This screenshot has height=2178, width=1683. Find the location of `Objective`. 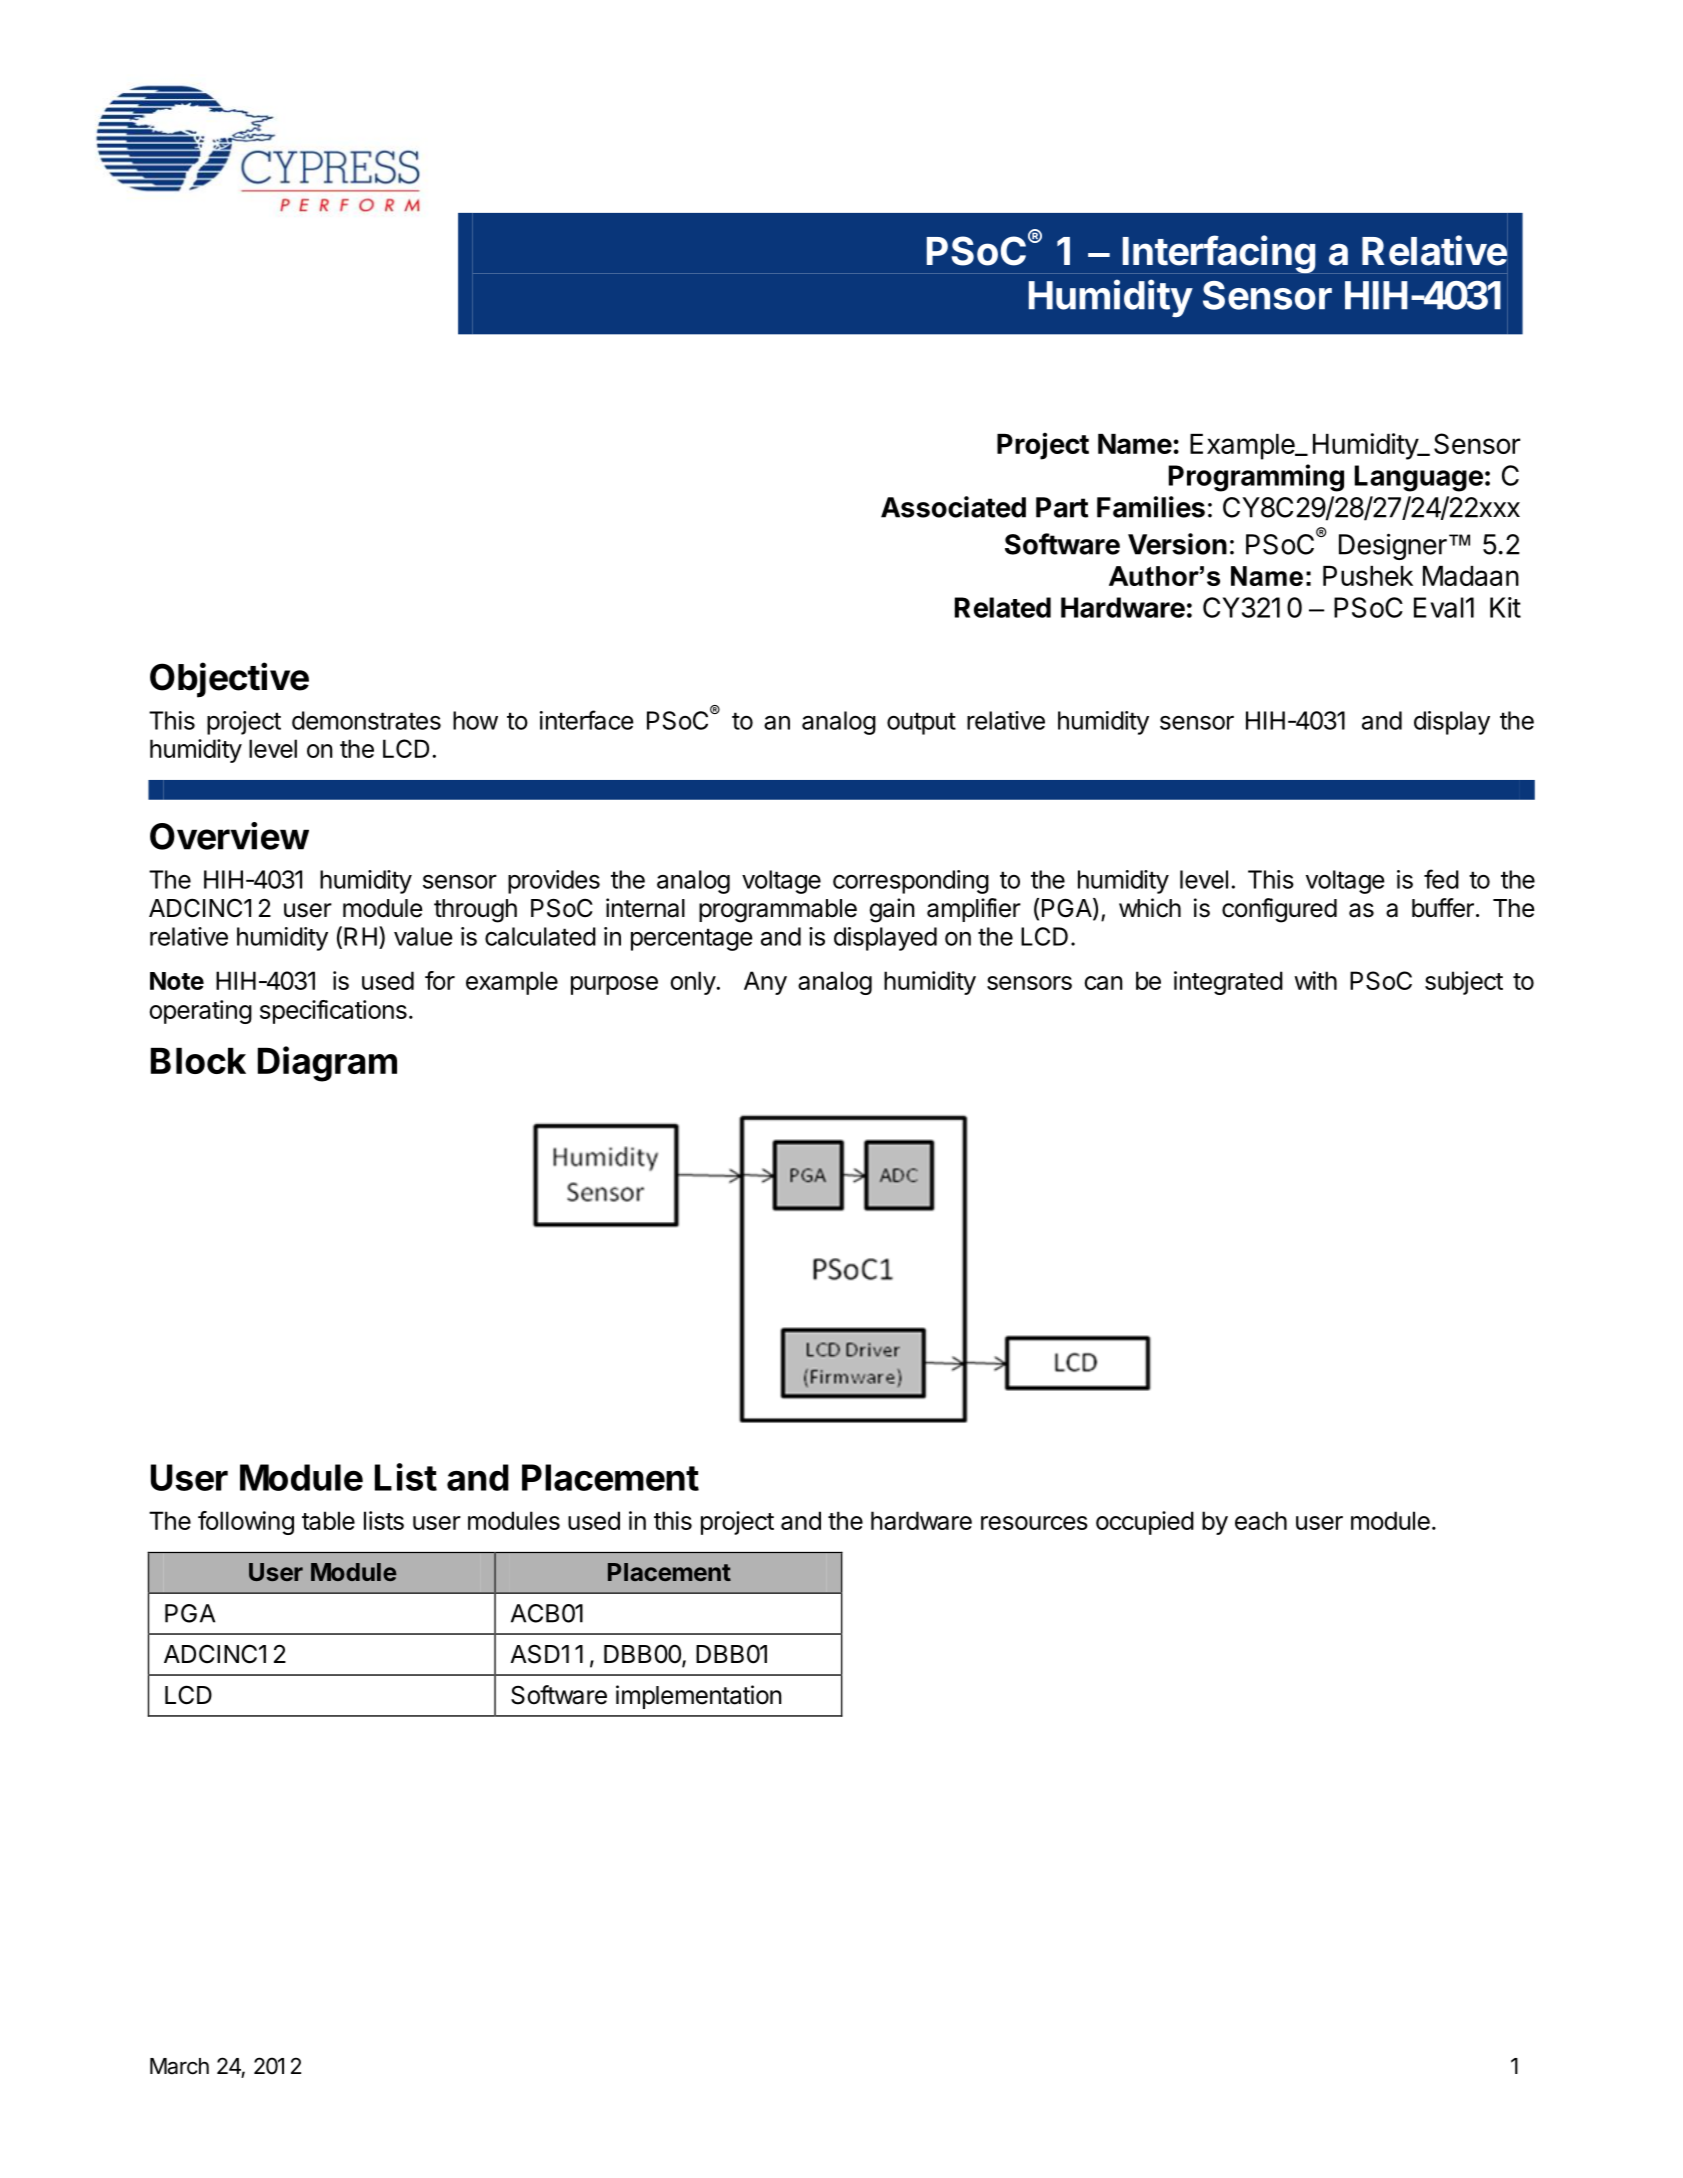

Objective is located at coordinates (229, 680).
